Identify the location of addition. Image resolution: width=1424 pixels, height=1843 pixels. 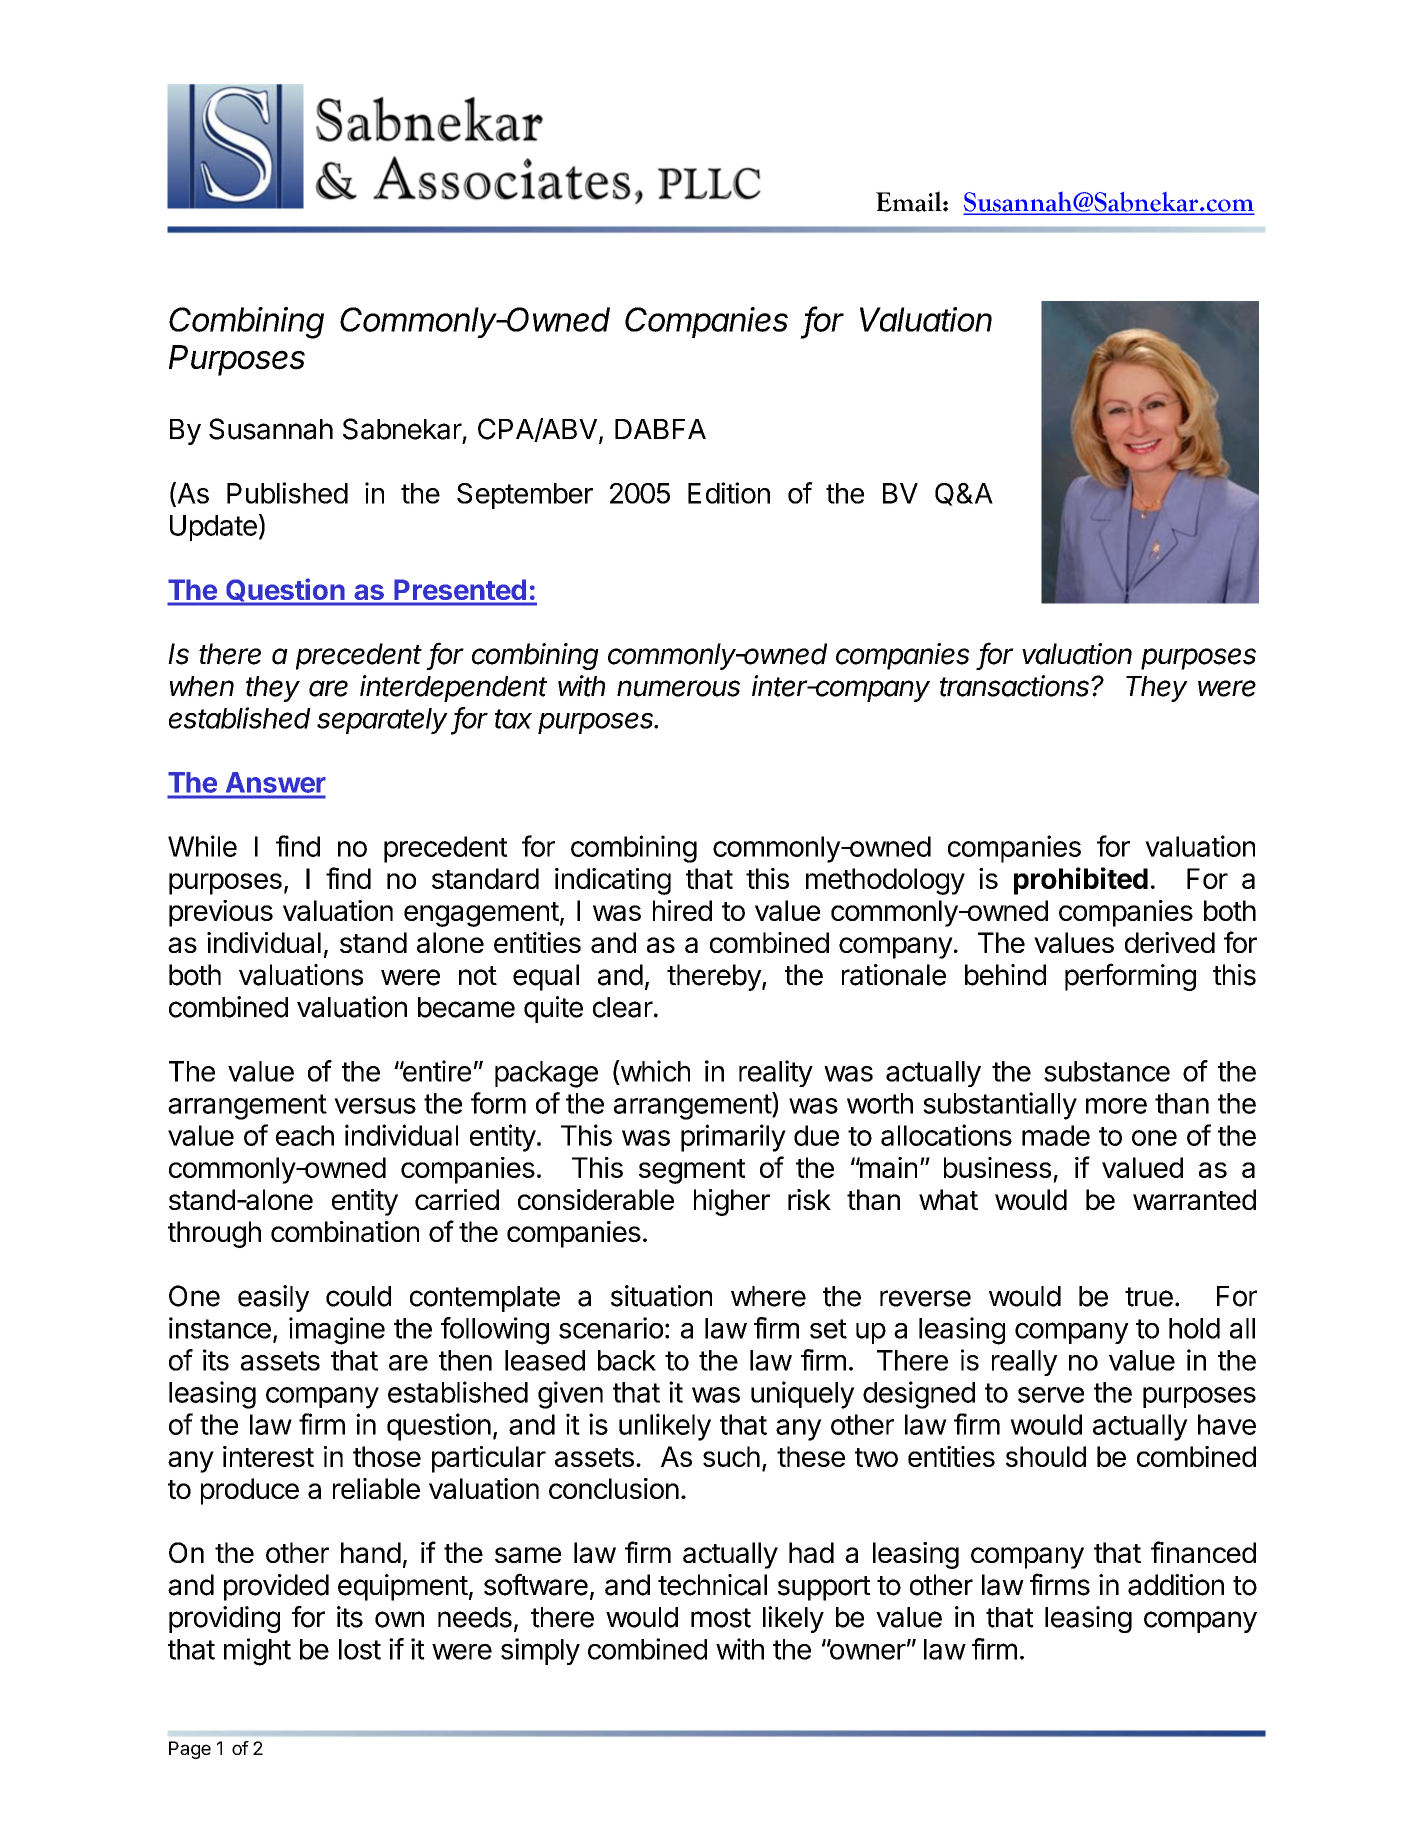
(1176, 1585).
